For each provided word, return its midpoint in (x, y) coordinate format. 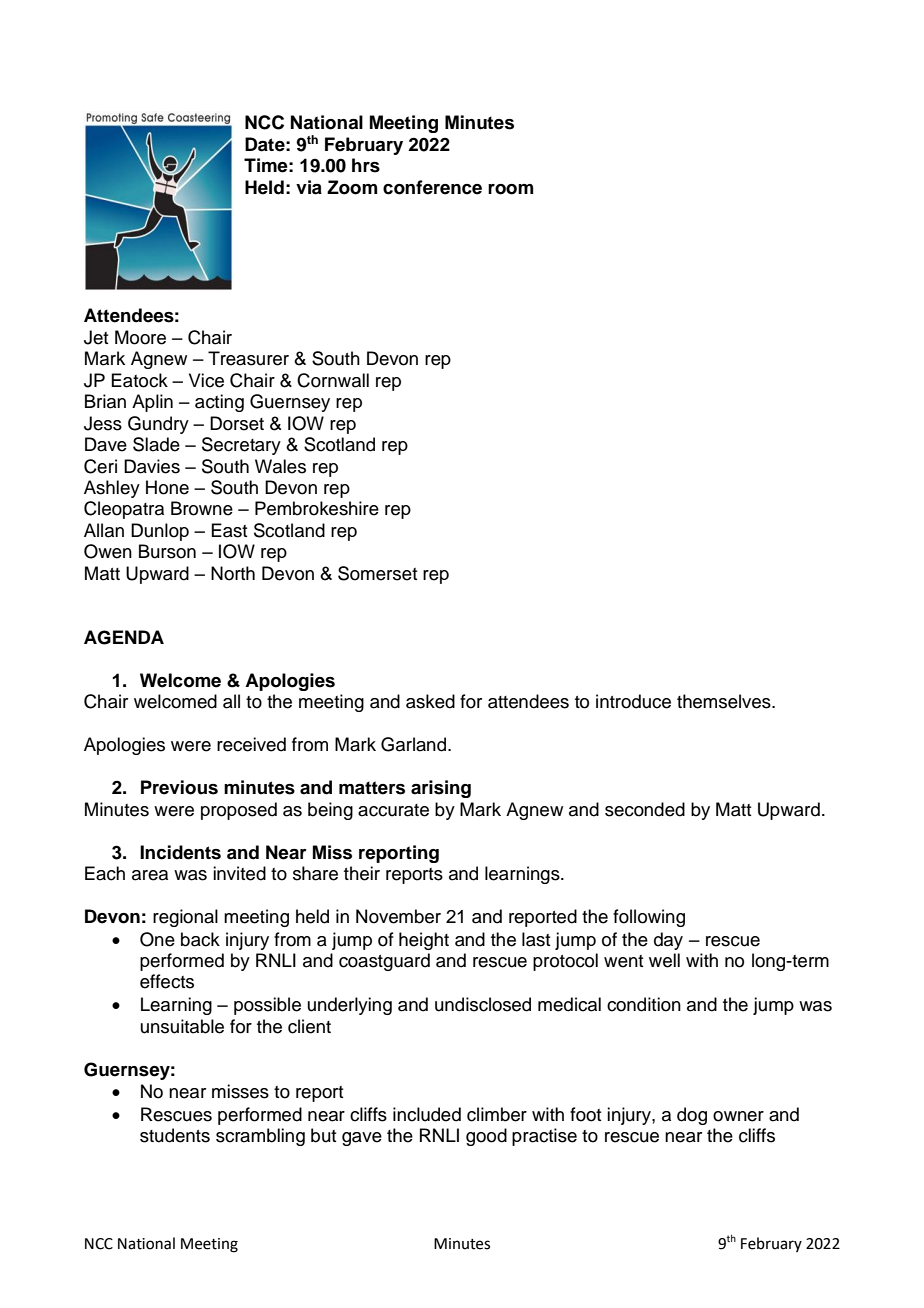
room (510, 189)
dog (692, 1116)
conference (432, 187)
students (175, 1135)
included (427, 1114)
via (309, 187)
